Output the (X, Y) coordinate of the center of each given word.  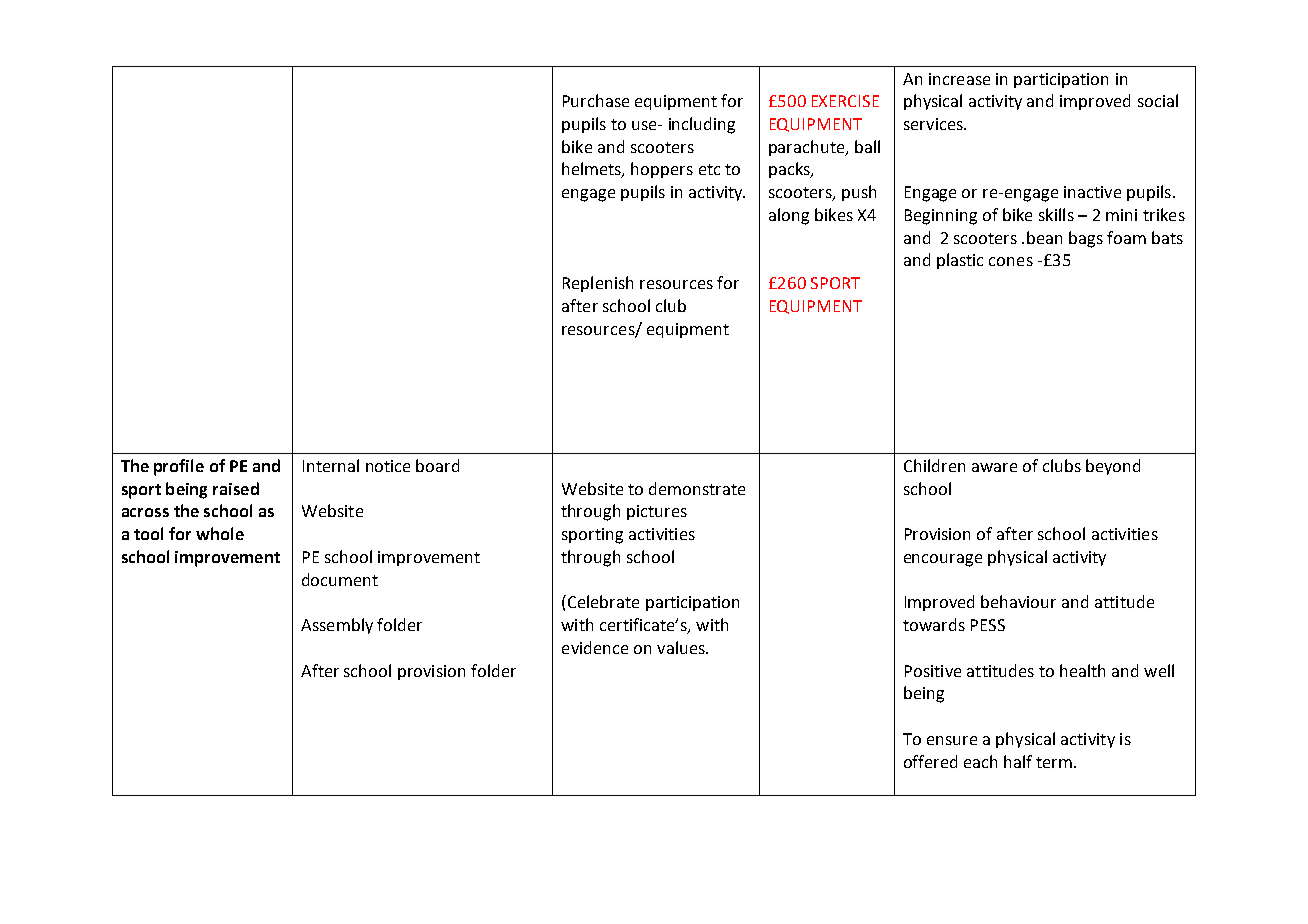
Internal (331, 465)
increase (959, 79)
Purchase (596, 100)
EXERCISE (845, 101)
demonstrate (697, 488)
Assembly (337, 626)
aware (994, 467)
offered (930, 761)
